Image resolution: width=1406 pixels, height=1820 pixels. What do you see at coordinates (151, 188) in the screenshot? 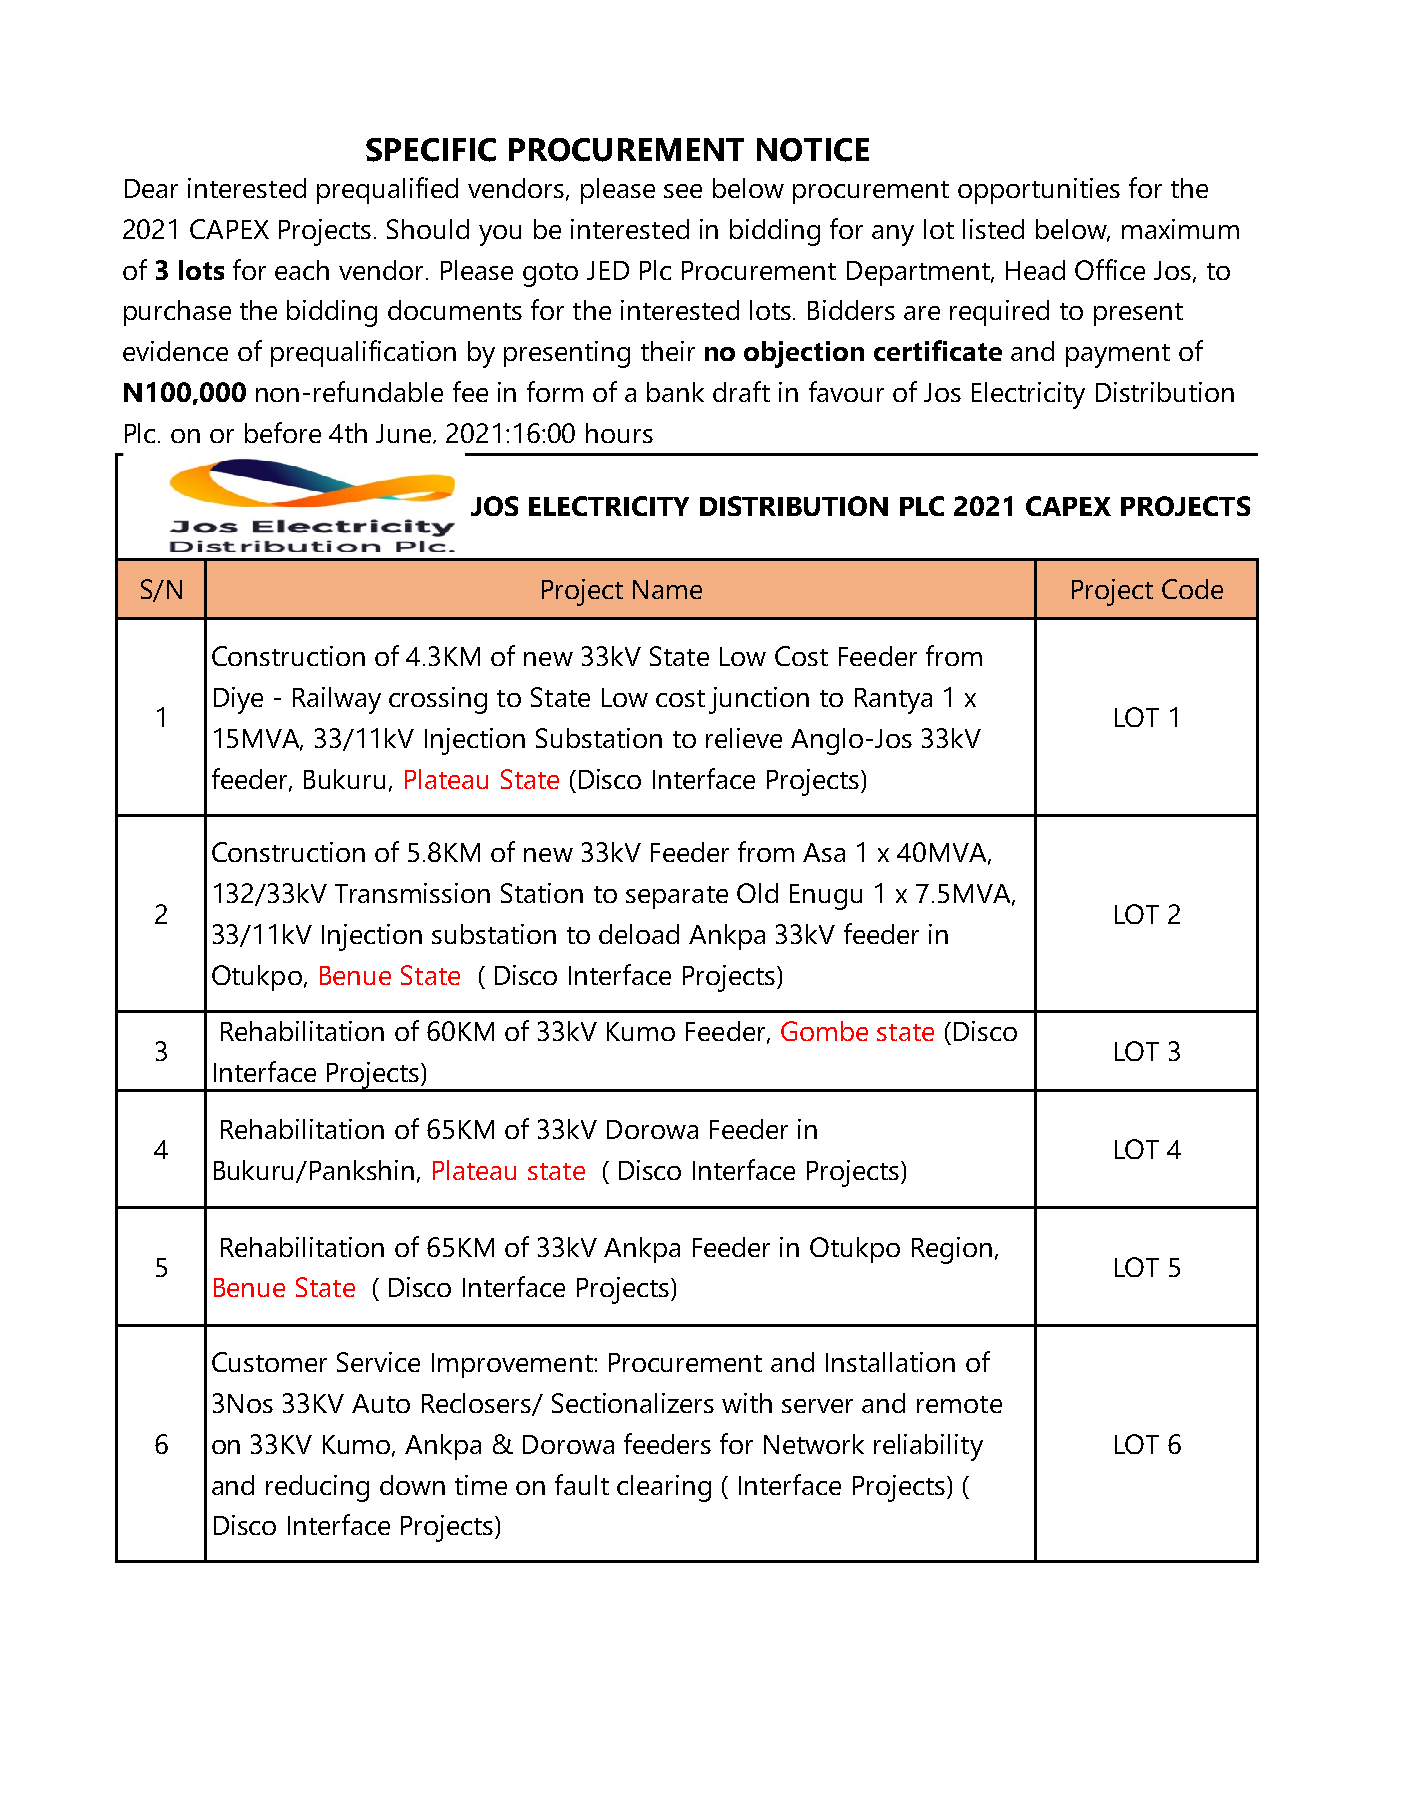
I see `Dear` at bounding box center [151, 188].
